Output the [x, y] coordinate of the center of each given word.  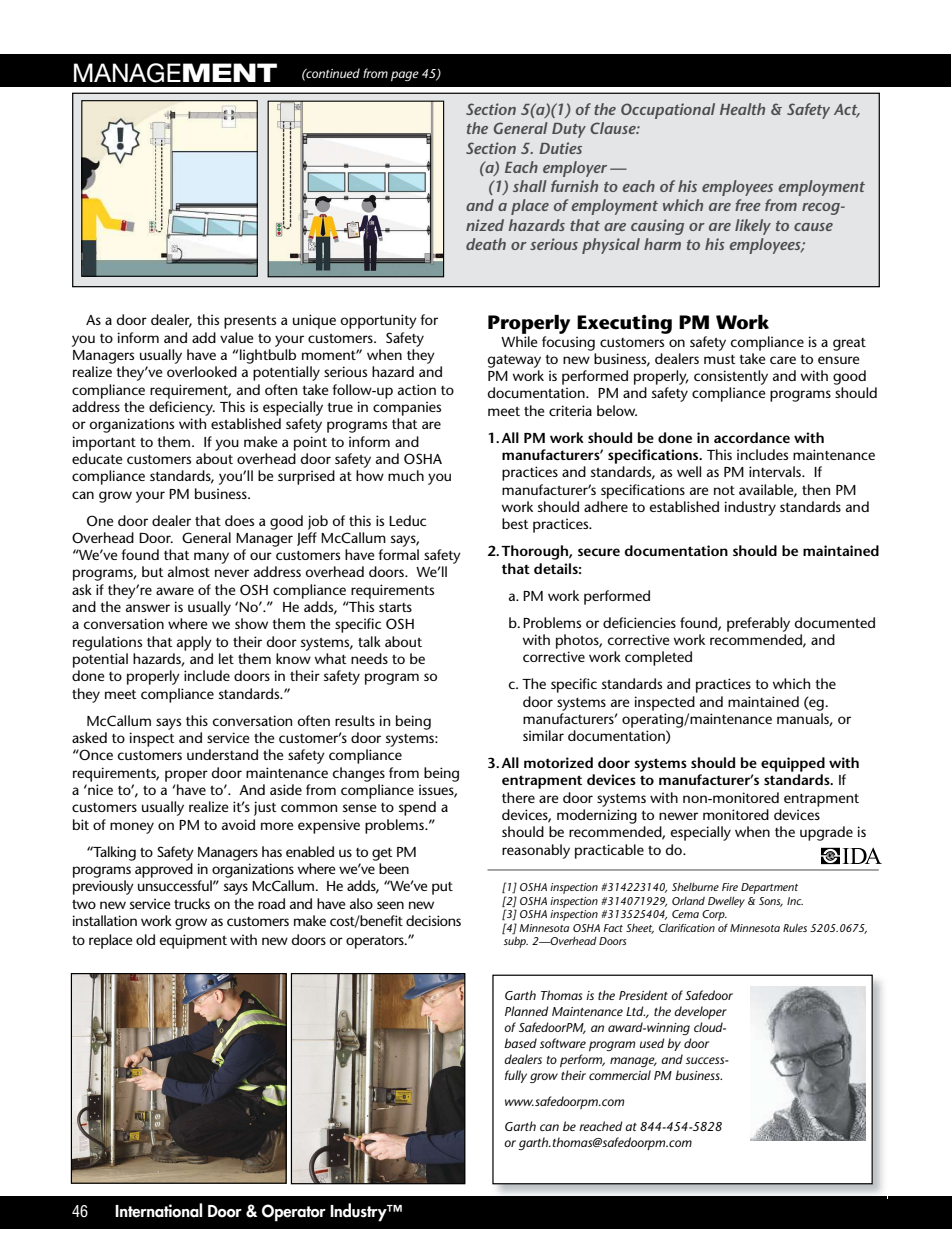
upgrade [826, 833]
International [158, 1210]
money [132, 828]
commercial [620, 1075]
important [104, 443]
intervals [776, 471]
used [652, 1043]
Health [742, 109]
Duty [569, 130]
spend [417, 808]
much [406, 475]
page [405, 76]
